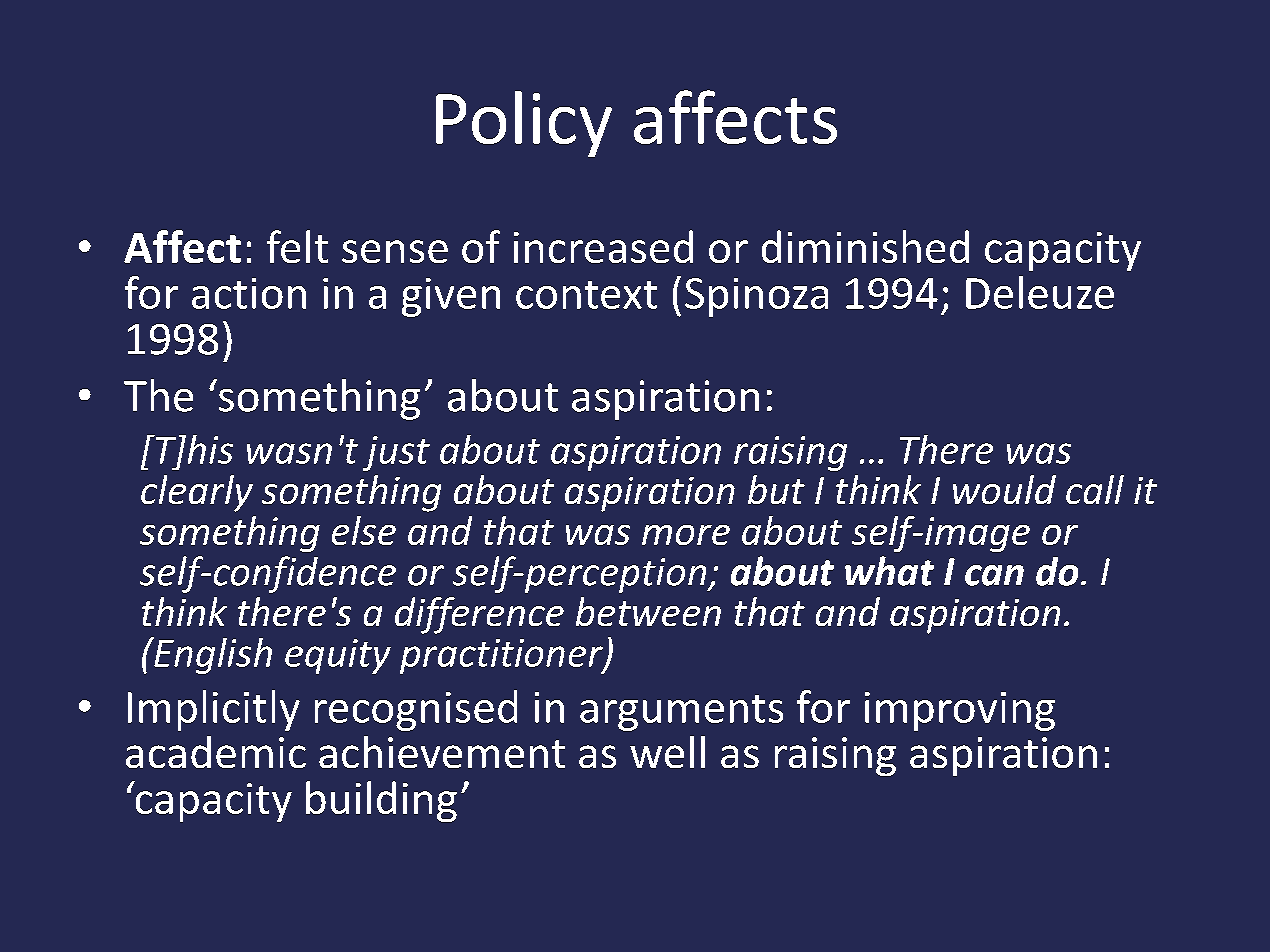 The height and width of the image is (952, 1270). I want to click on diminished, so click(865, 246).
